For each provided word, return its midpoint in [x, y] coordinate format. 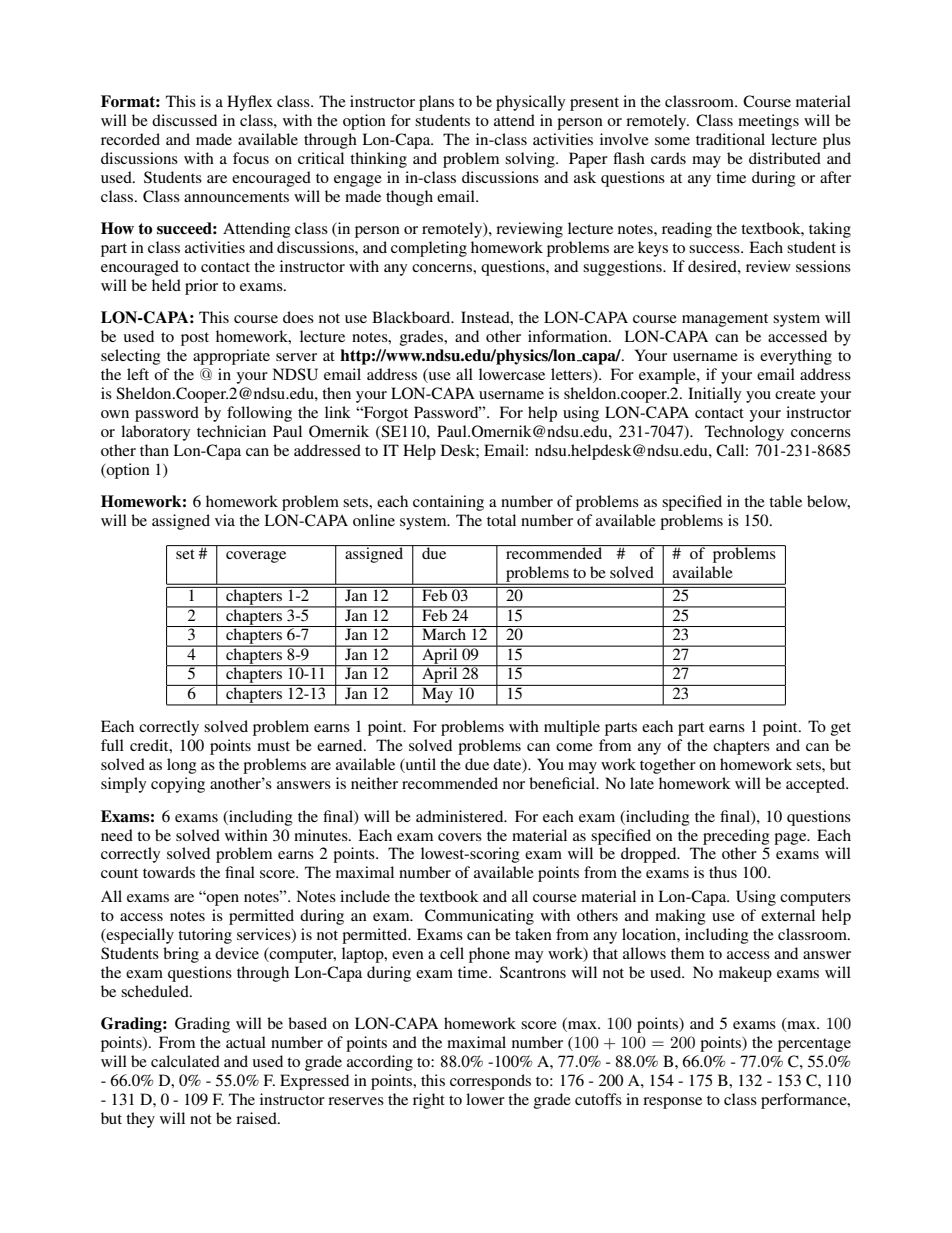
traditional [730, 139]
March [444, 633]
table [785, 501]
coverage [256, 557]
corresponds [490, 1082]
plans [436, 103]
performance [805, 1101]
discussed [184, 120]
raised [257, 1118]
